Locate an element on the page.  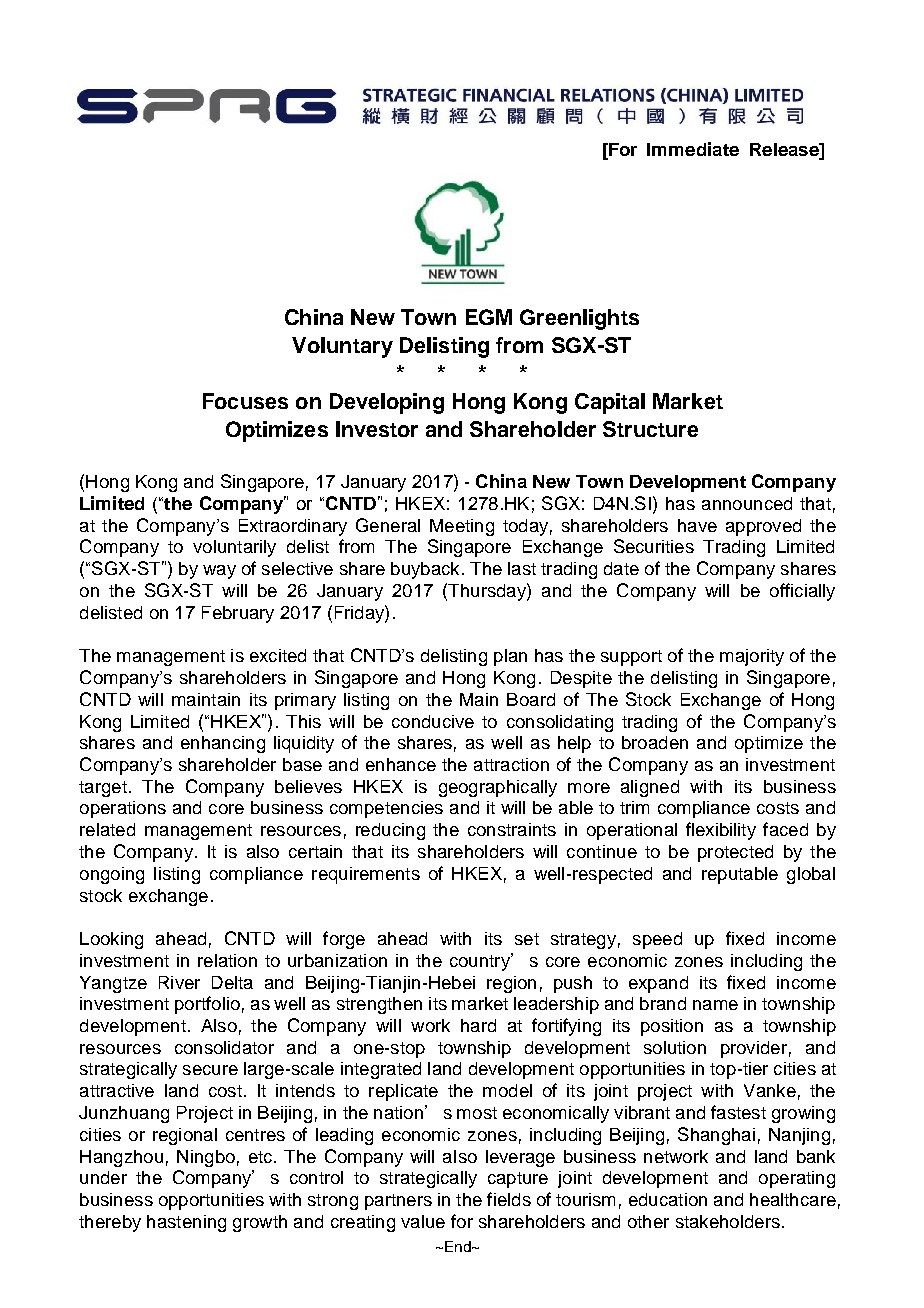
announced is located at coordinates (747, 503).
